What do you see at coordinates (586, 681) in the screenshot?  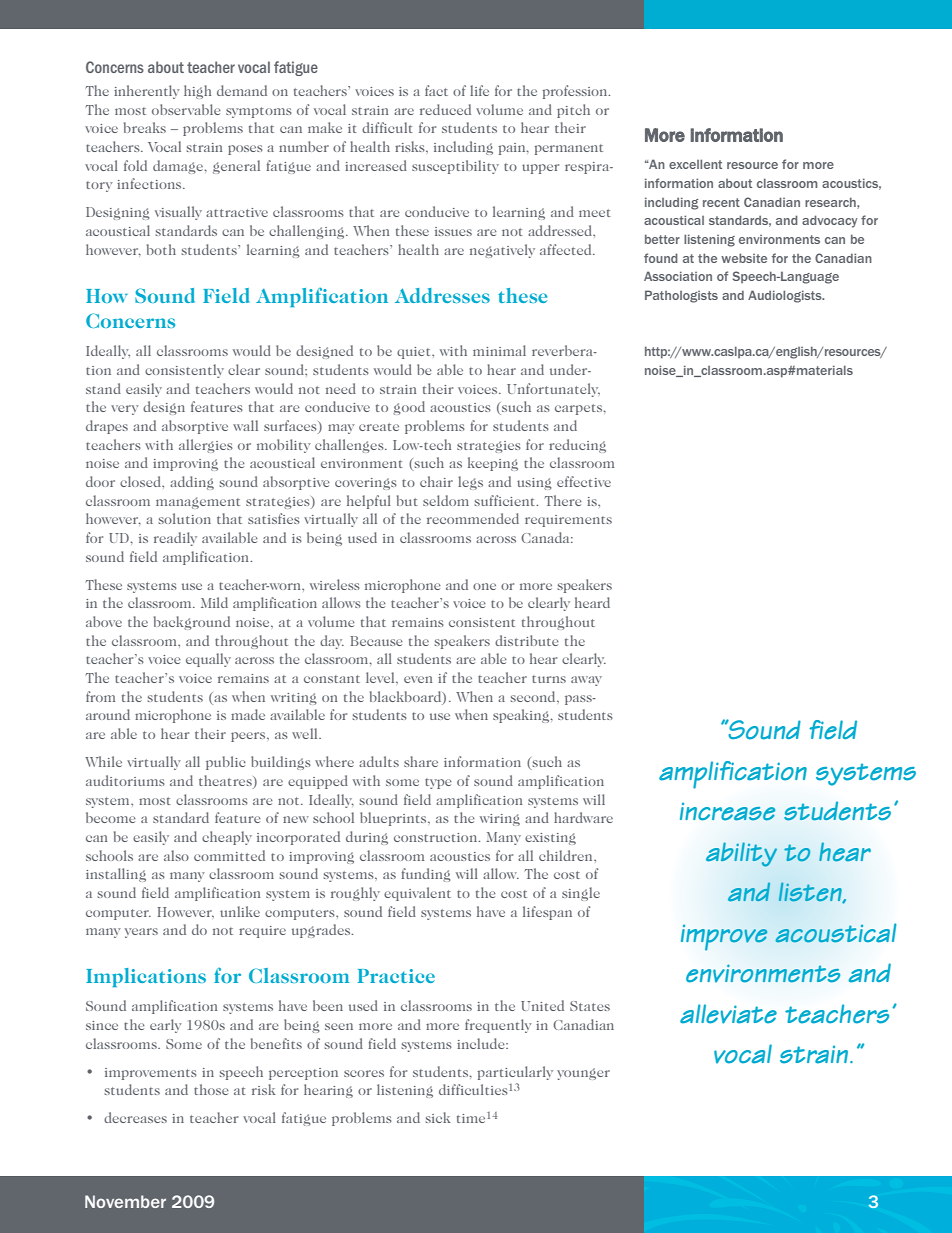 I see `away` at bounding box center [586, 681].
